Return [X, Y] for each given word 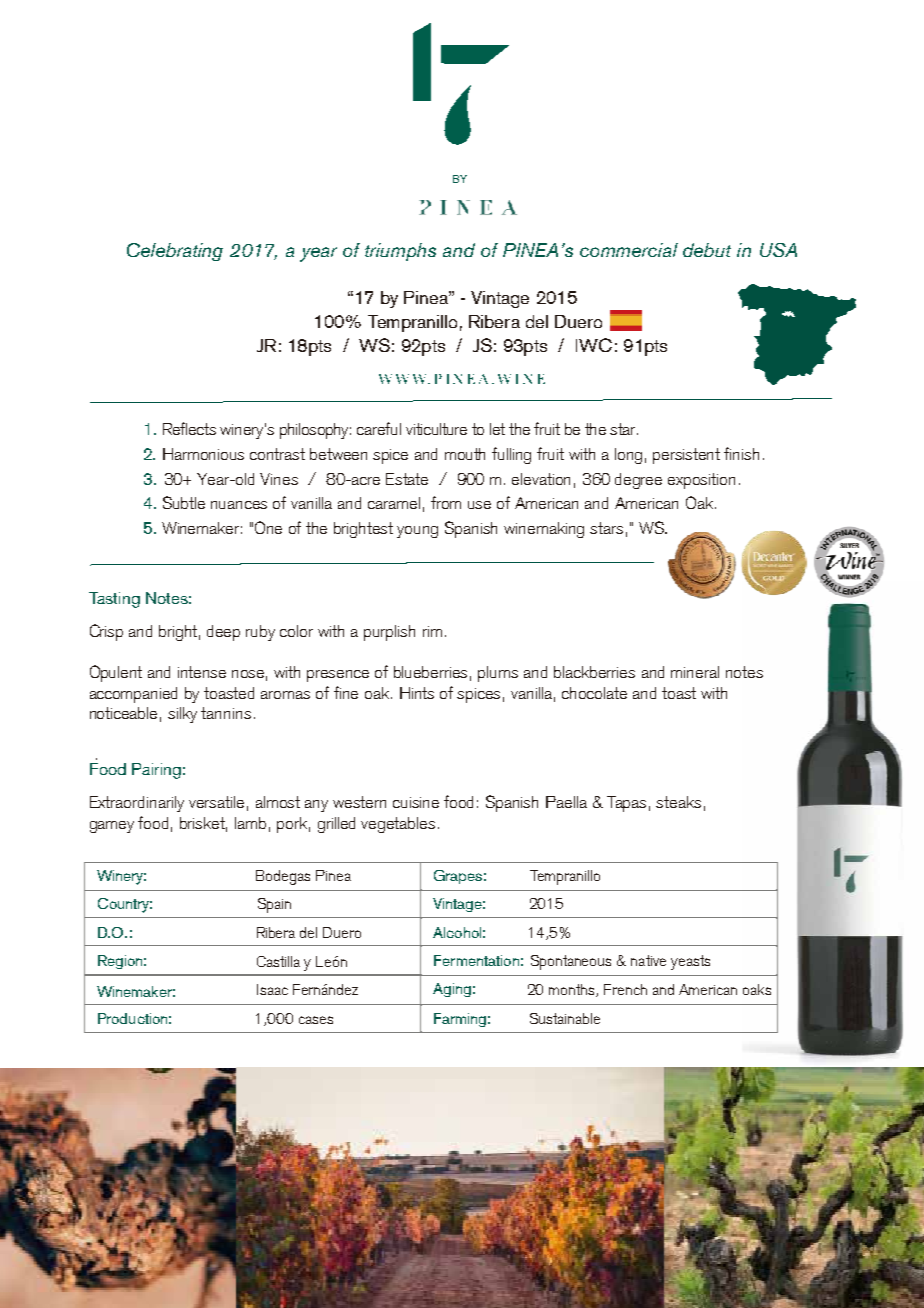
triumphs [400, 252]
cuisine [416, 802]
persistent [686, 456]
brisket [203, 824]
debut [707, 250]
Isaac [272, 989]
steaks [678, 802]
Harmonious [203, 454]
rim [432, 631]
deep [223, 633]
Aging [452, 990]
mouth [465, 454]
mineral [695, 672]
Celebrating [175, 252]
